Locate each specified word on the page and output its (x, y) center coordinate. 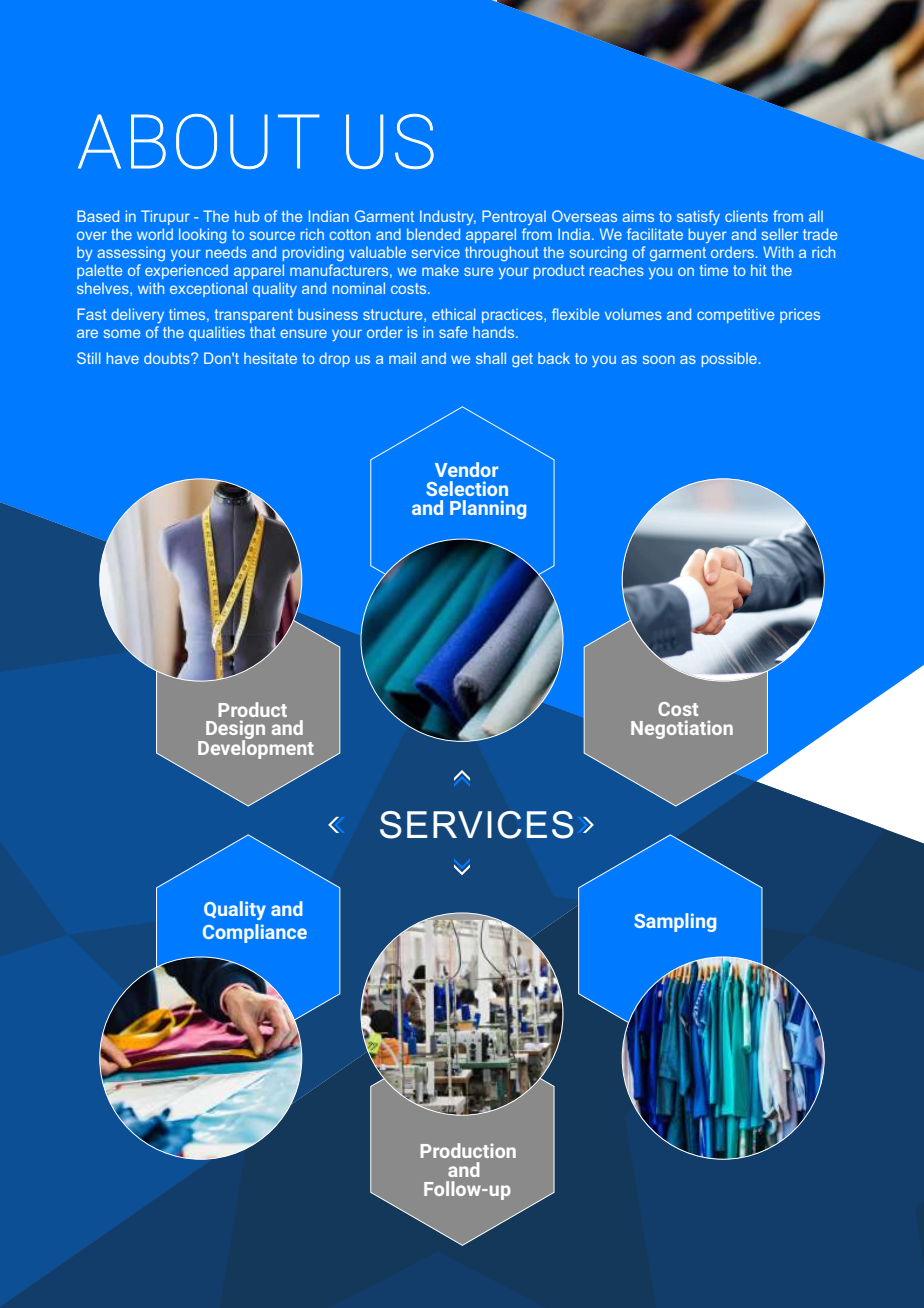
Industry (448, 217)
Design (234, 731)
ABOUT (199, 141)
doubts (168, 358)
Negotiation (682, 729)
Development (256, 748)
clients (746, 216)
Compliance (255, 933)
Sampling (675, 922)
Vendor (466, 469)
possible (729, 359)
